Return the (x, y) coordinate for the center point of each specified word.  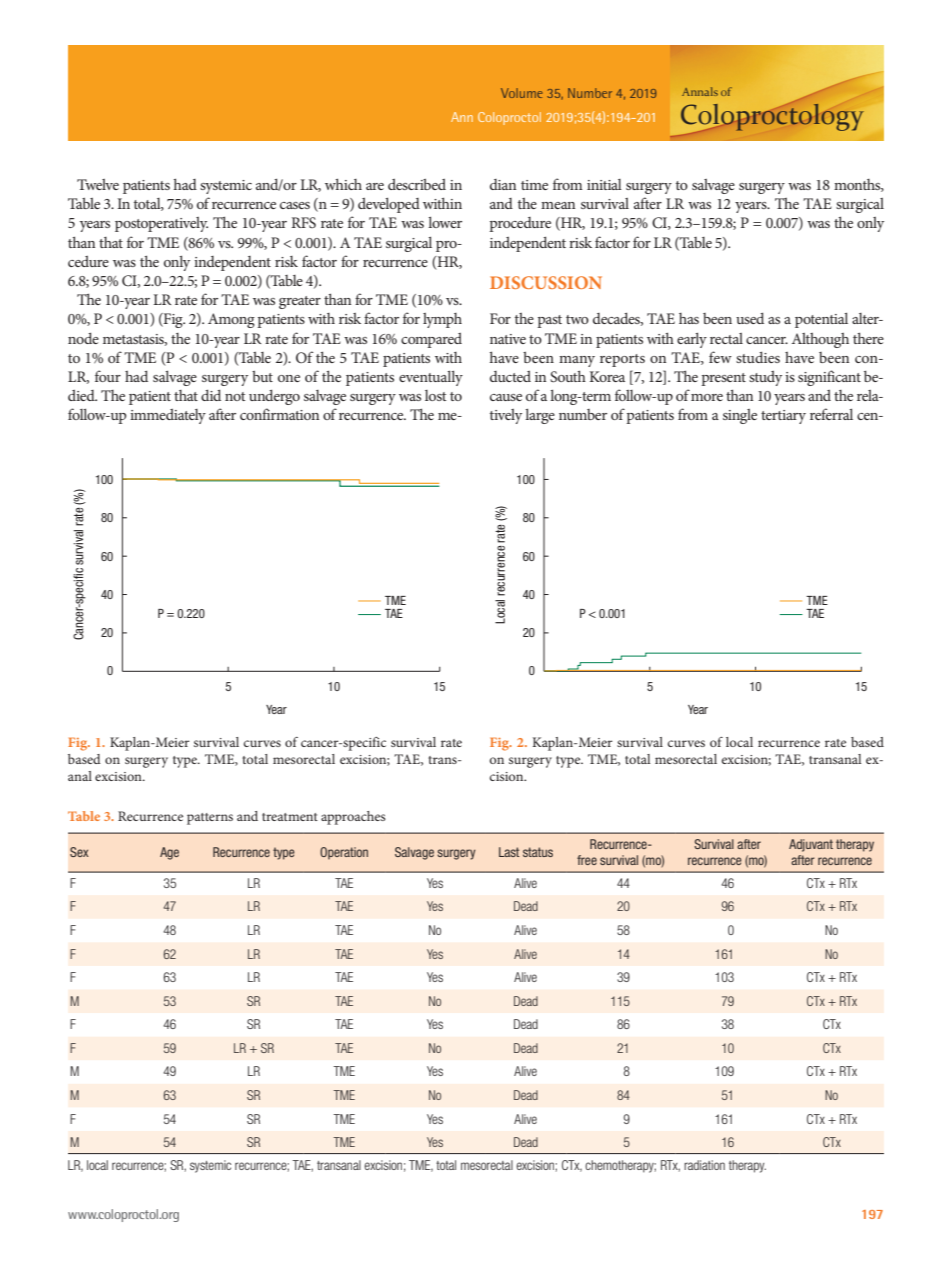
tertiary (783, 417)
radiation (704, 1165)
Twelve (98, 184)
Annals (700, 91)
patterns (210, 819)
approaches (353, 818)
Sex (79, 852)
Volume (521, 93)
